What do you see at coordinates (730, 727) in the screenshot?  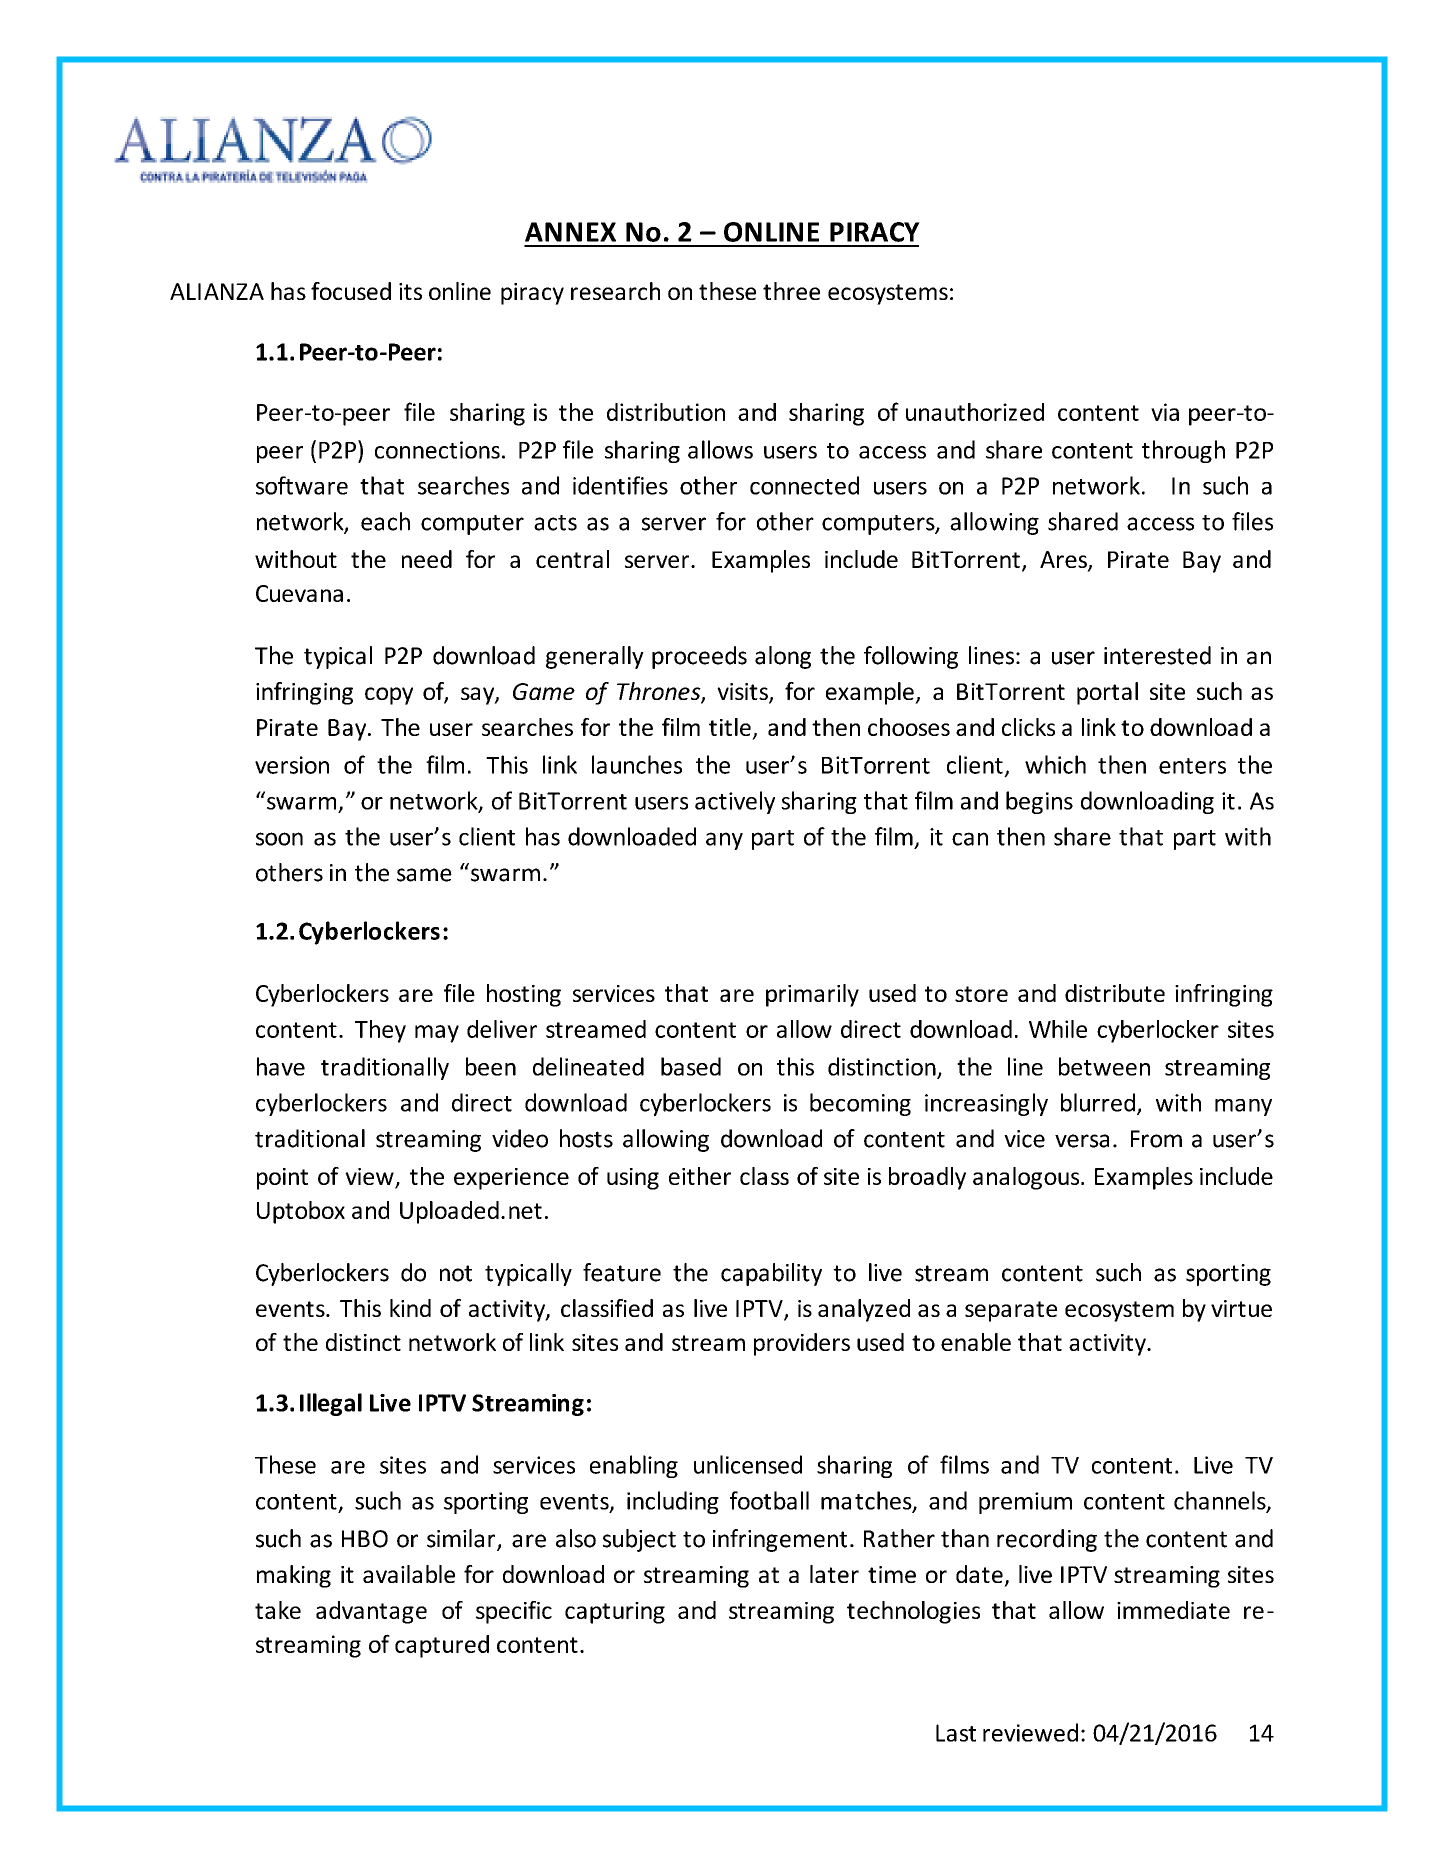 I see `title` at bounding box center [730, 727].
